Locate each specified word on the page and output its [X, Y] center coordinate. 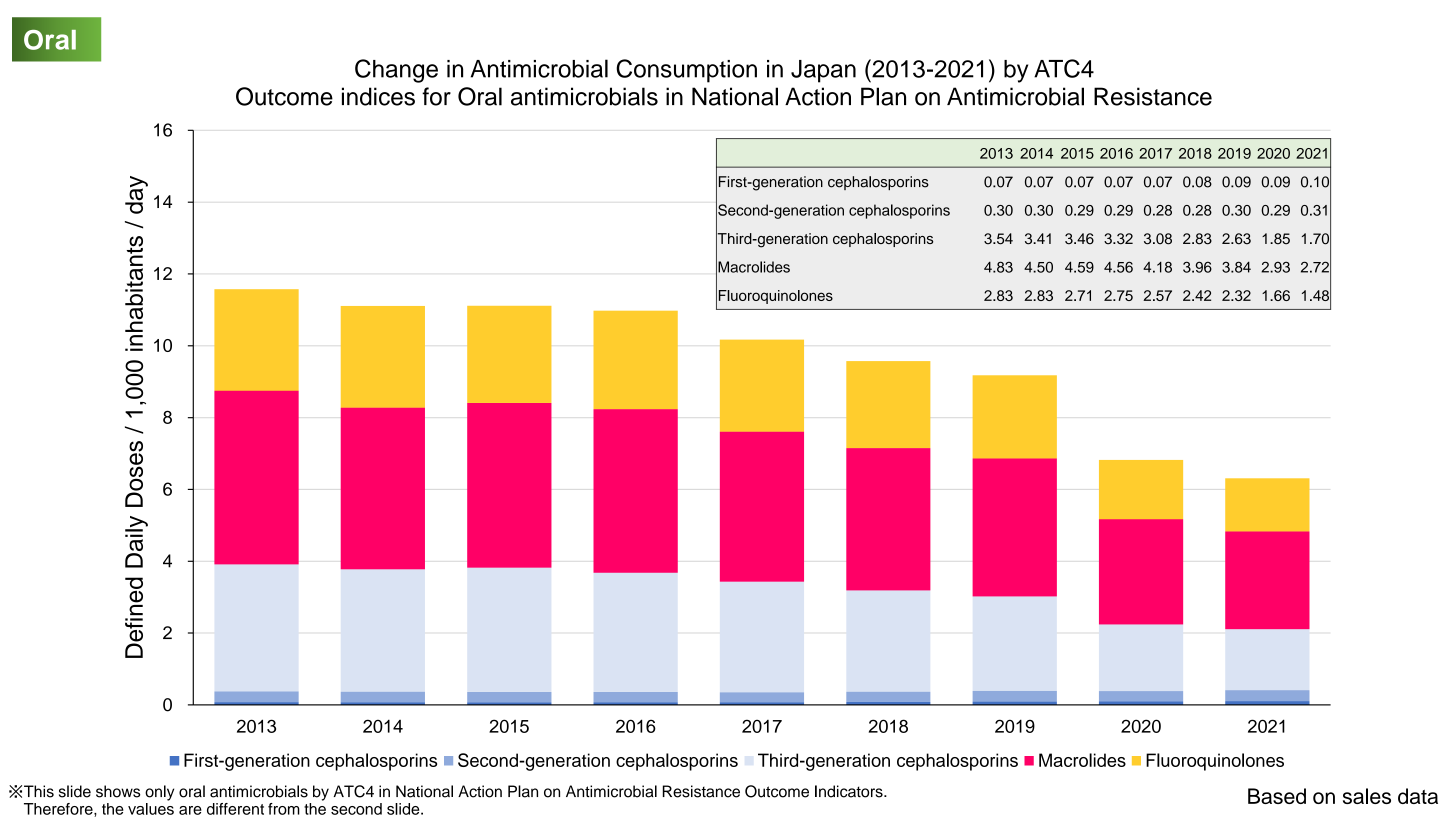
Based [1277, 796]
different [235, 809]
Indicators [850, 791]
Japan [823, 71]
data [1418, 796]
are [190, 810]
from [284, 809]
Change [396, 71]
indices [378, 96]
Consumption [686, 71]
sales [1367, 796]
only [159, 793]
